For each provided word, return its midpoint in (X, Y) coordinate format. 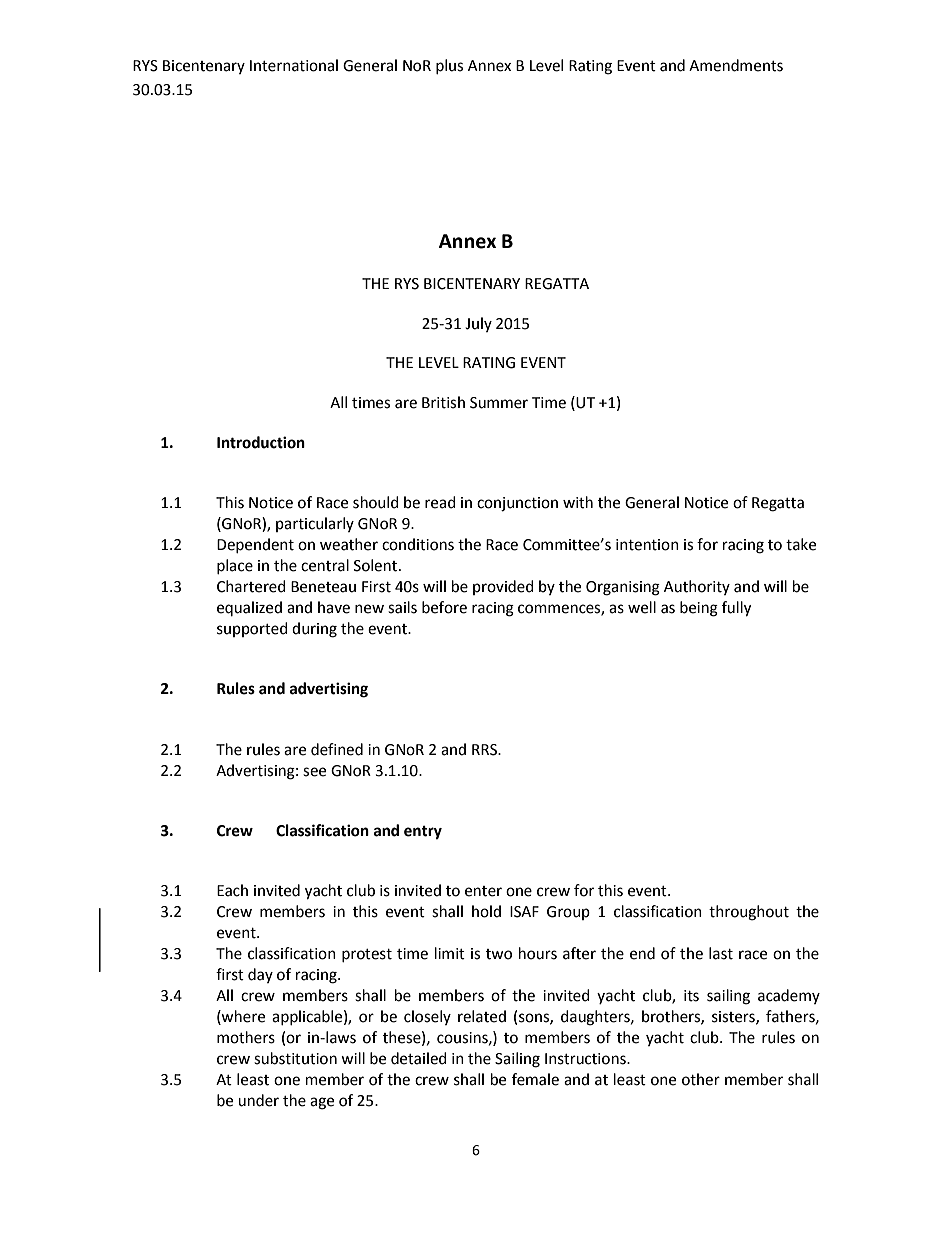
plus (449, 66)
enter (483, 891)
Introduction (261, 442)
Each (232, 890)
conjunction (517, 504)
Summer (499, 403)
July (478, 324)
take (801, 544)
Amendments (736, 65)
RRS (486, 750)
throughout (749, 913)
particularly (315, 524)
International (294, 65)
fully (736, 609)
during (314, 630)
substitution (295, 1058)
